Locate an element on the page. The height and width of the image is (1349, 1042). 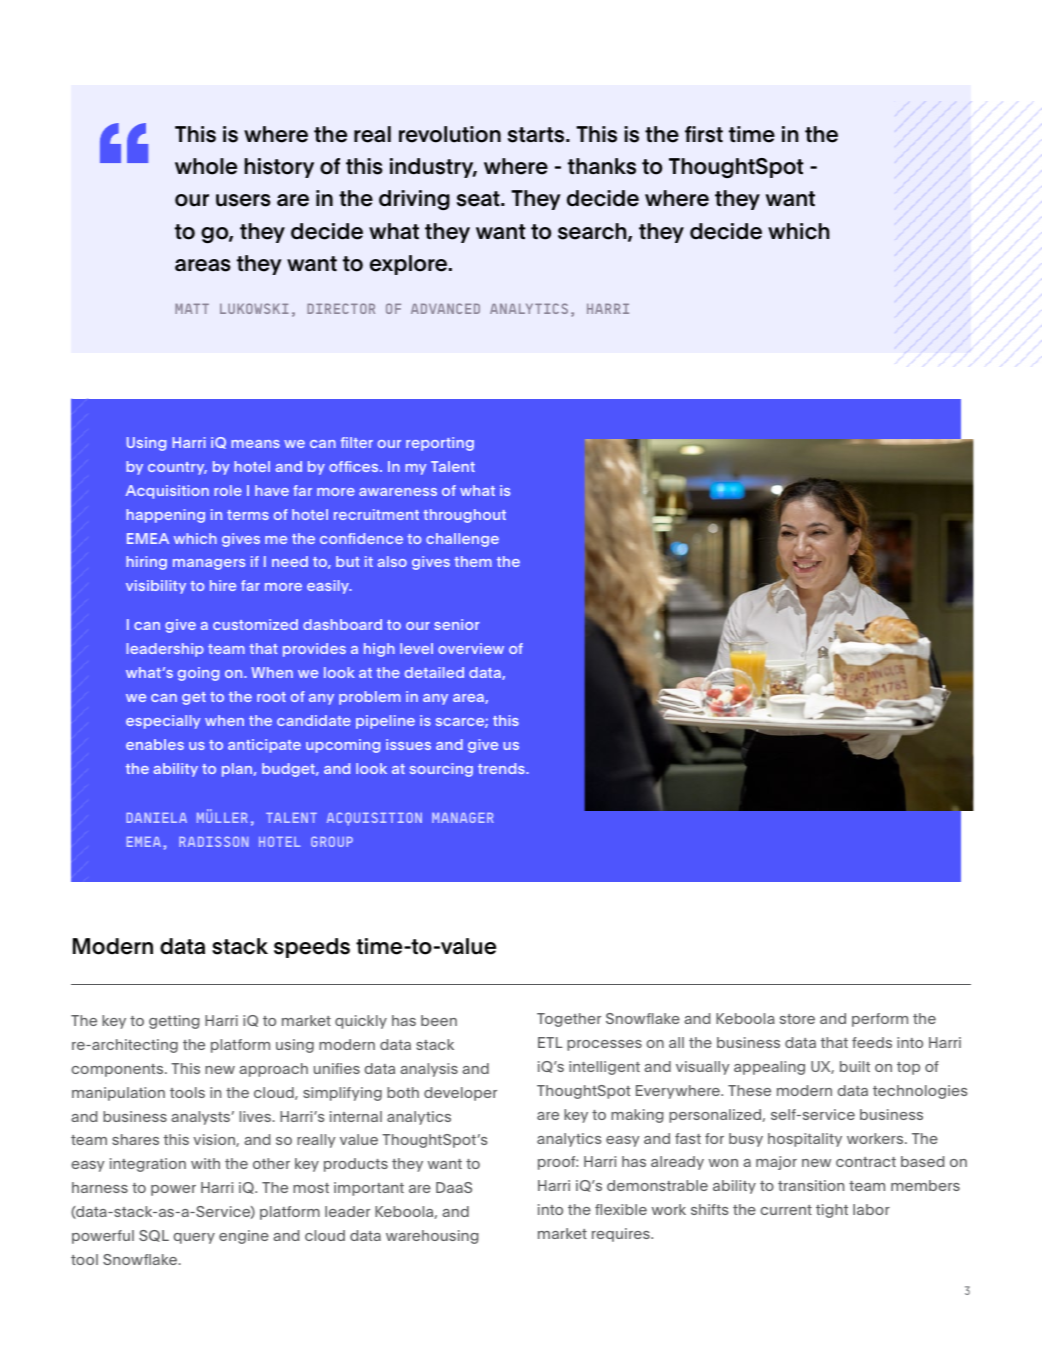
Together is located at coordinates (569, 1020).
